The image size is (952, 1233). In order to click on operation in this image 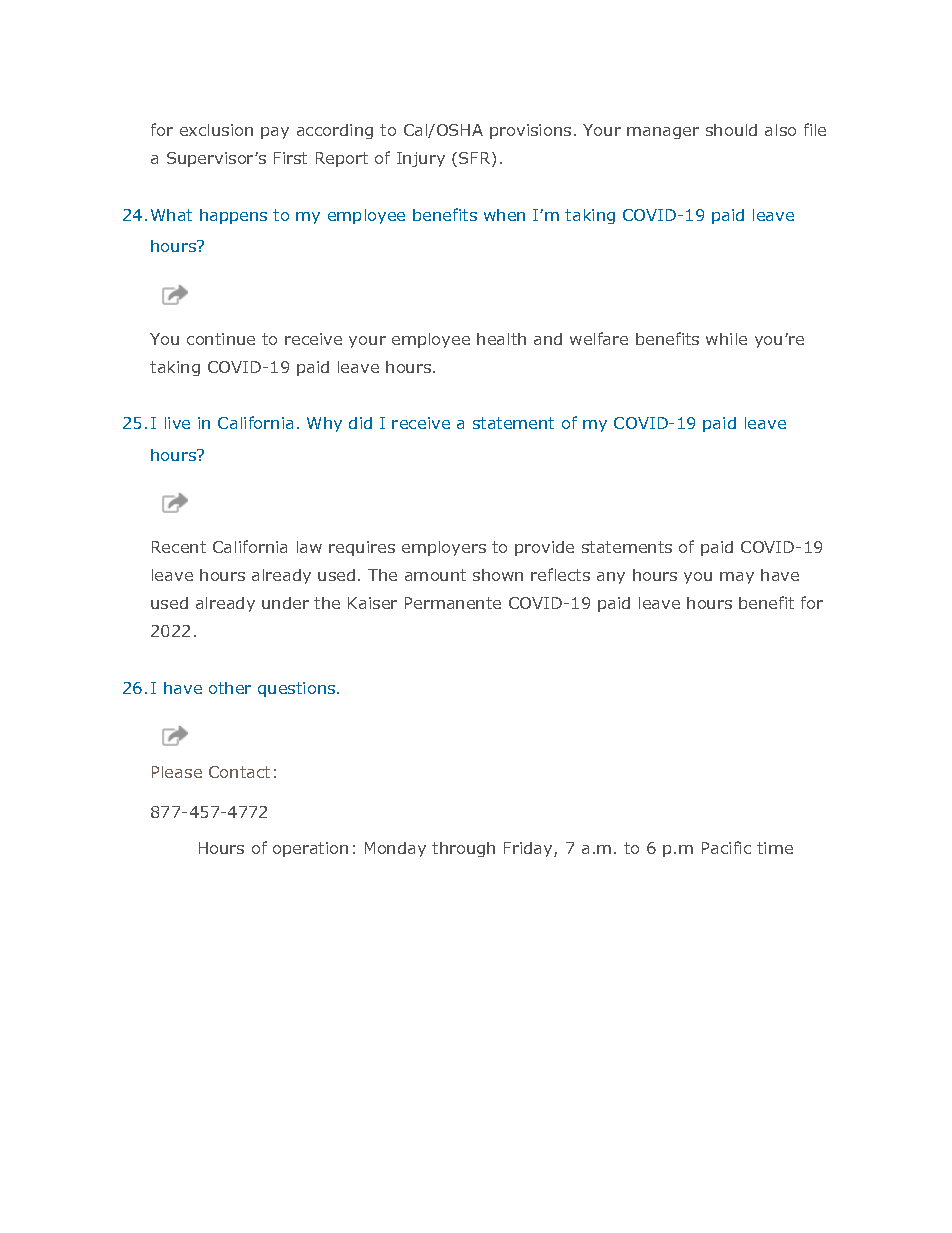, I will do `click(310, 849)`.
